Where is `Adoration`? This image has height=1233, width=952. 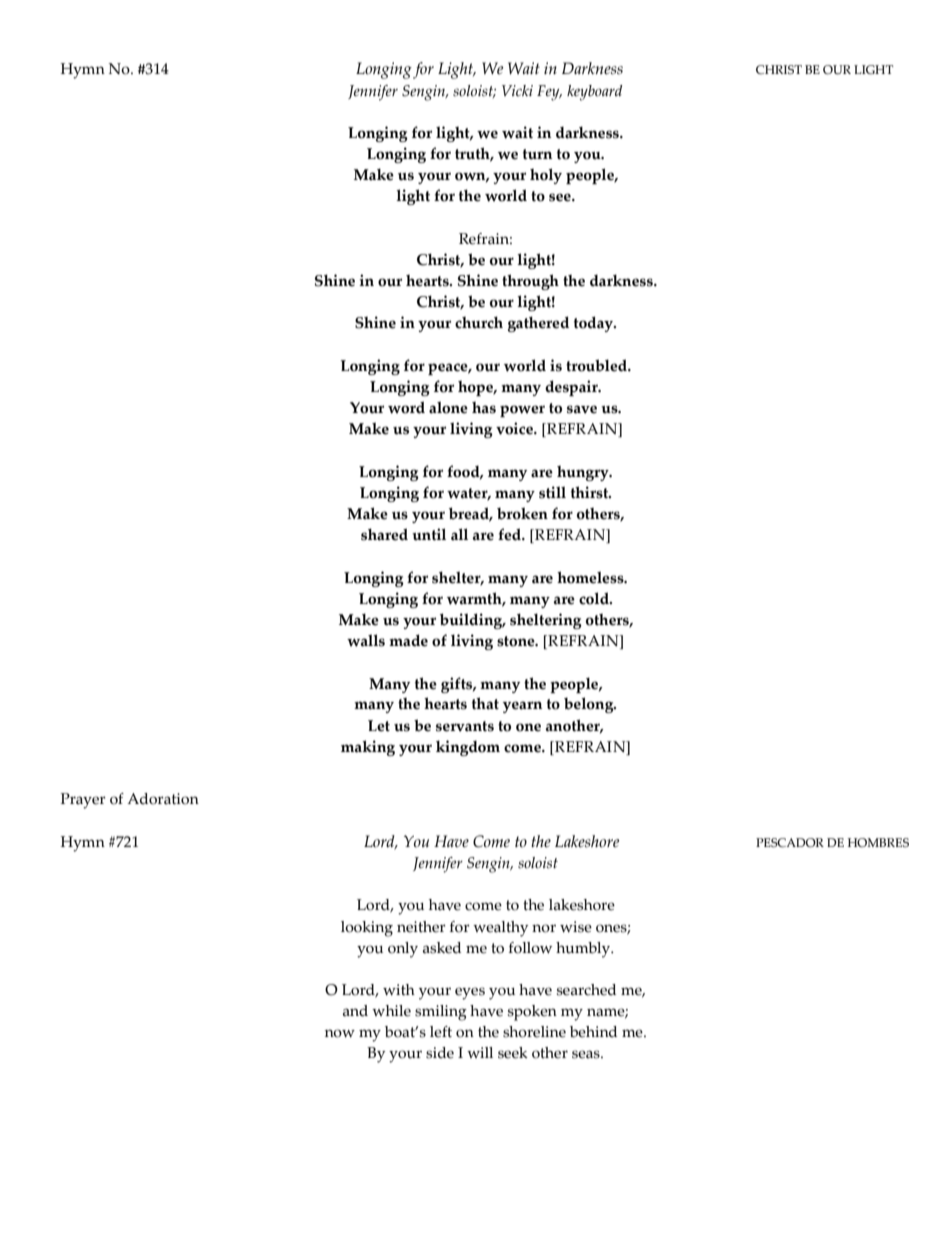 Adoration is located at coordinates (163, 799).
